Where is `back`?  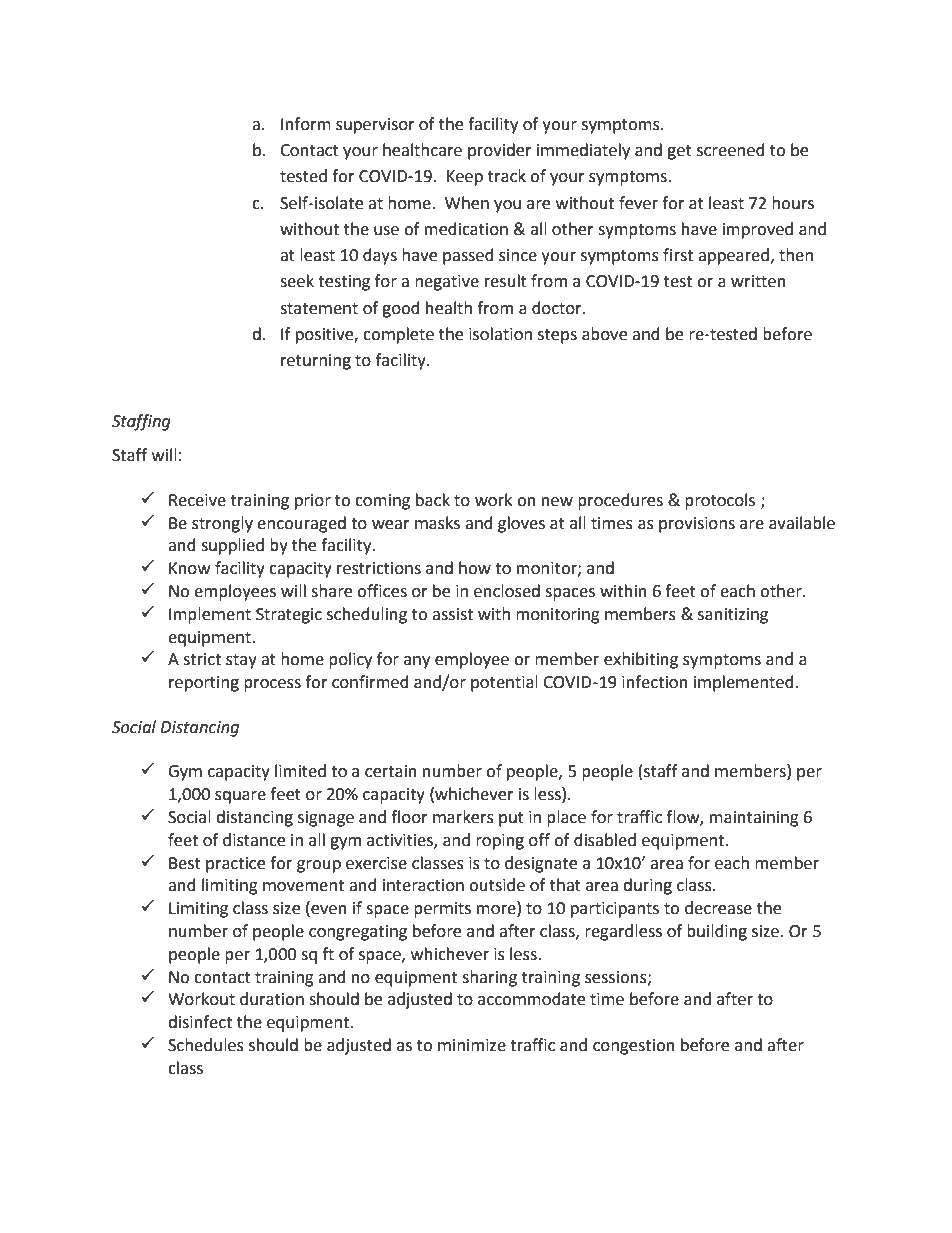
back is located at coordinates (433, 500).
